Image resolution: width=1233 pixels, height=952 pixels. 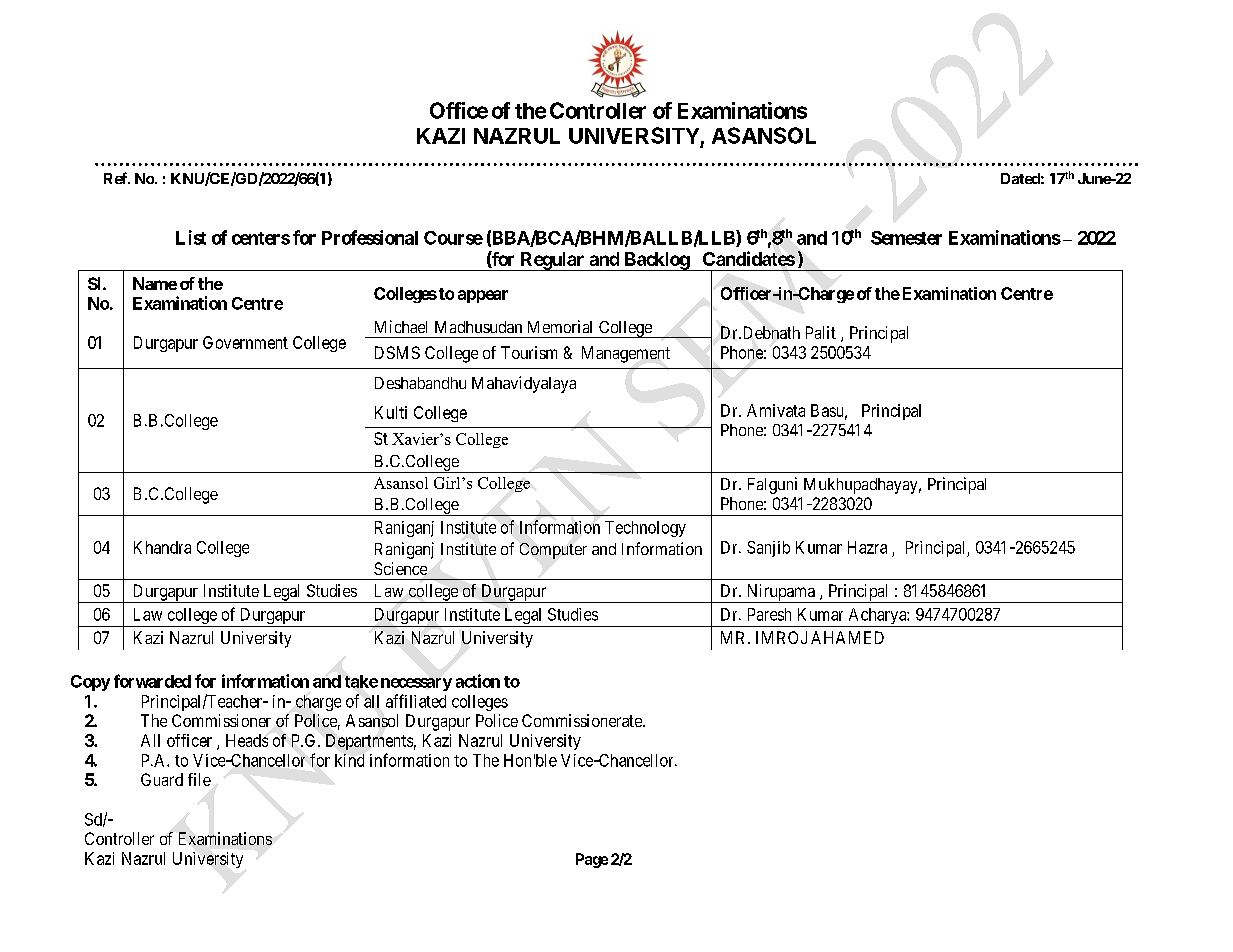 I want to click on Page, so click(x=592, y=860).
